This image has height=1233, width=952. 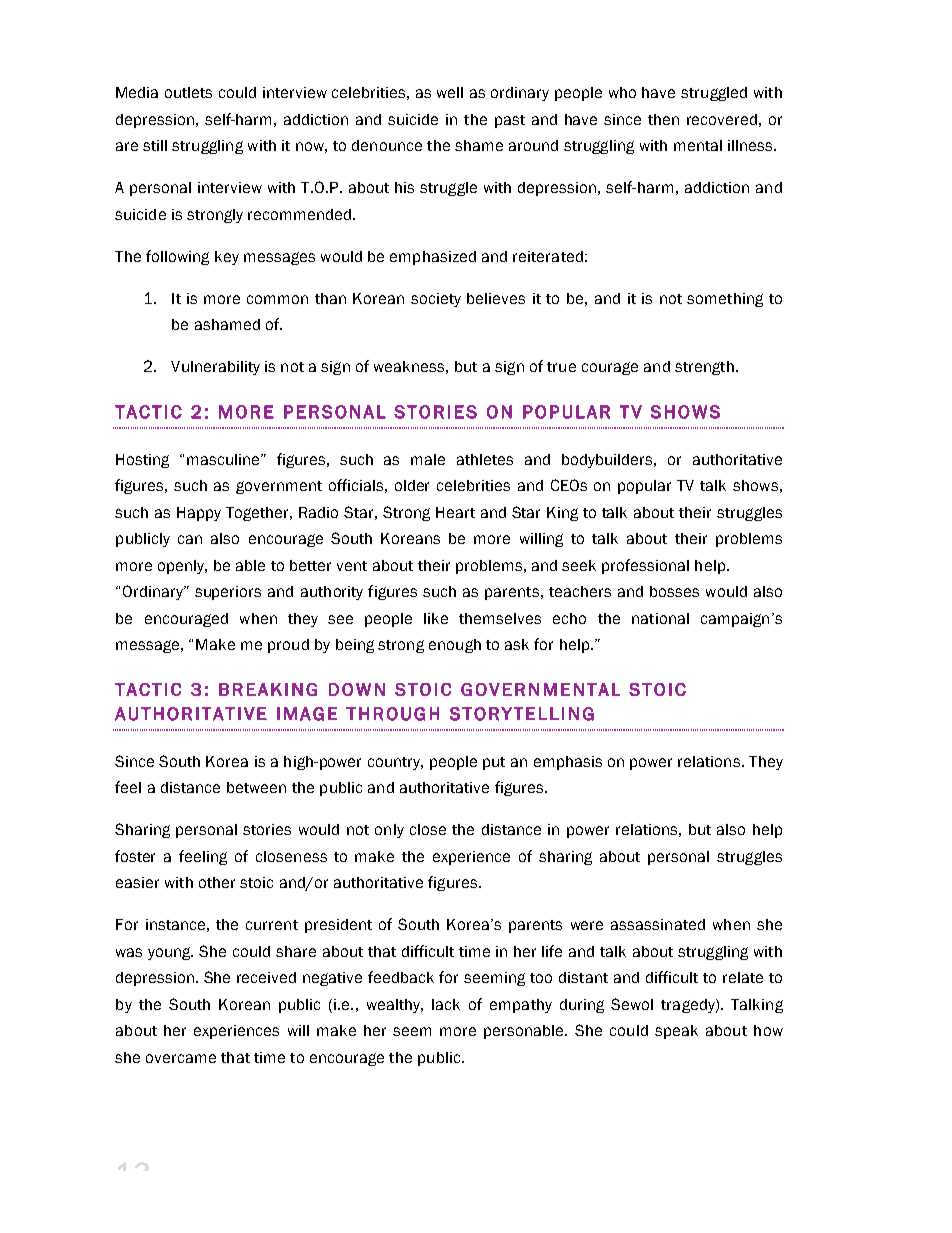 I want to click on older, so click(x=412, y=485).
